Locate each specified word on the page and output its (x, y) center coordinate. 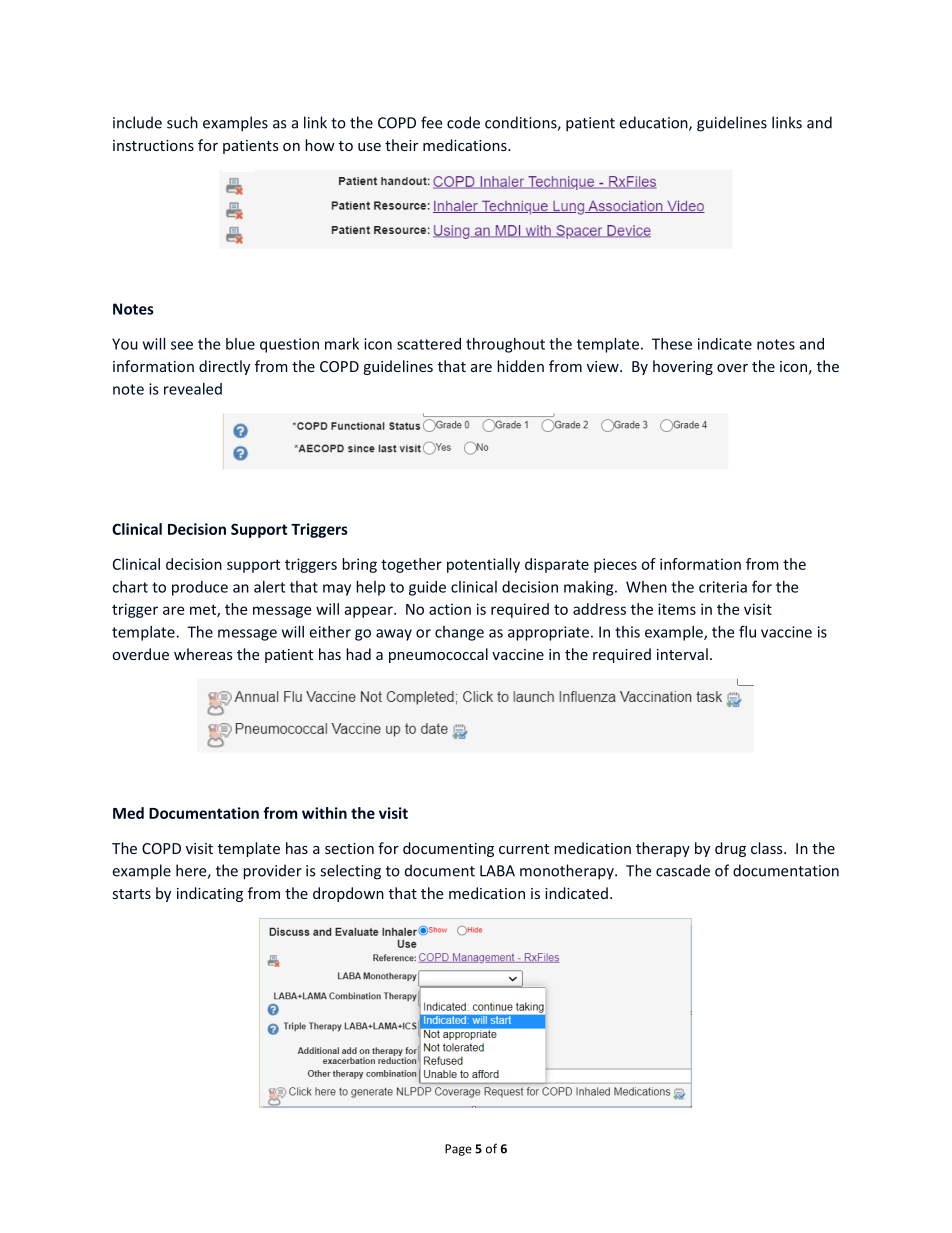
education (655, 123)
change (459, 633)
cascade (683, 870)
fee (431, 122)
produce (200, 588)
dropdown (348, 894)
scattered (429, 344)
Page (458, 1150)
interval (682, 654)
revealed (193, 389)
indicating (210, 894)
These (672, 344)
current (524, 849)
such (182, 122)
